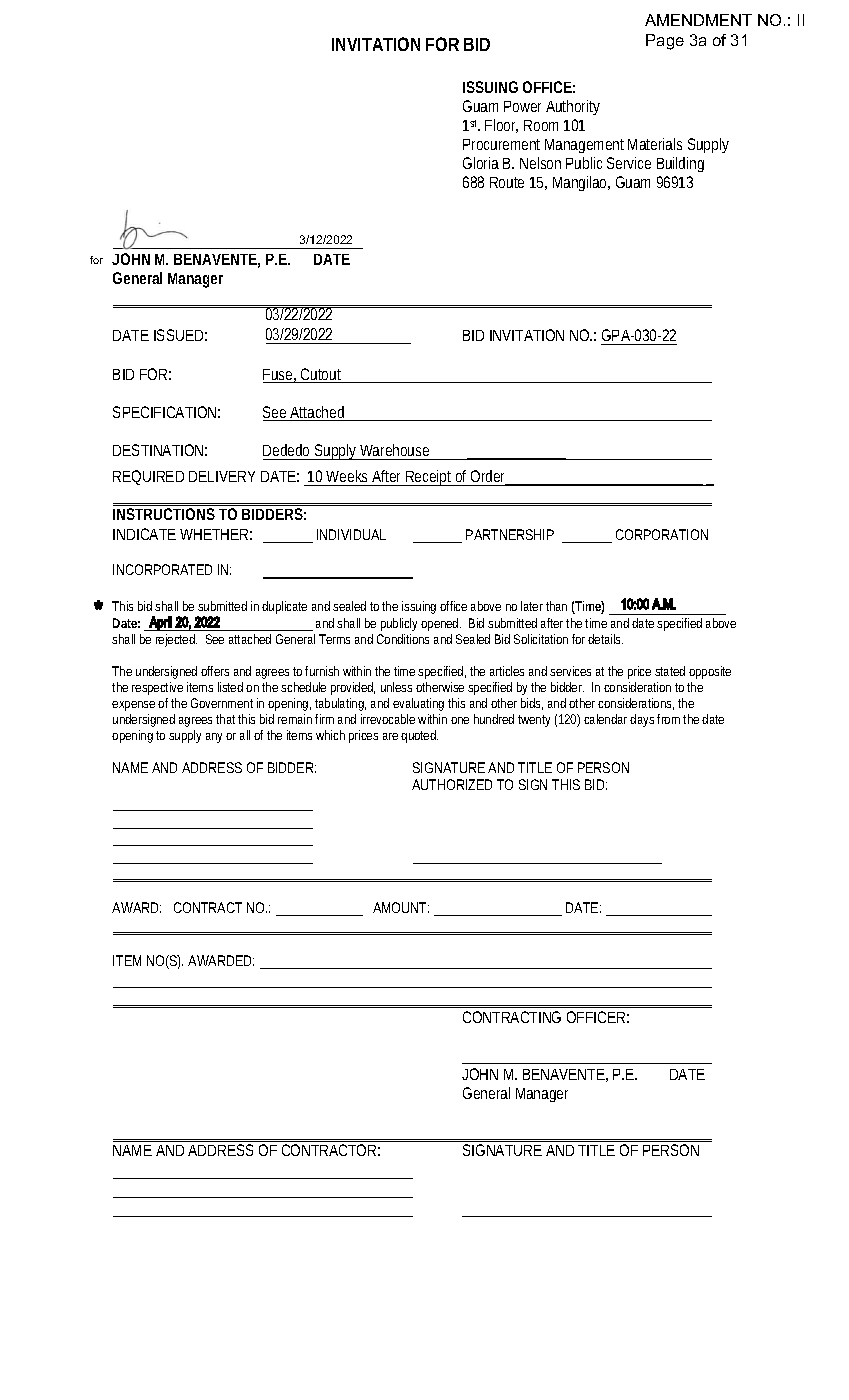  I want to click on opened, so click(441, 624).
